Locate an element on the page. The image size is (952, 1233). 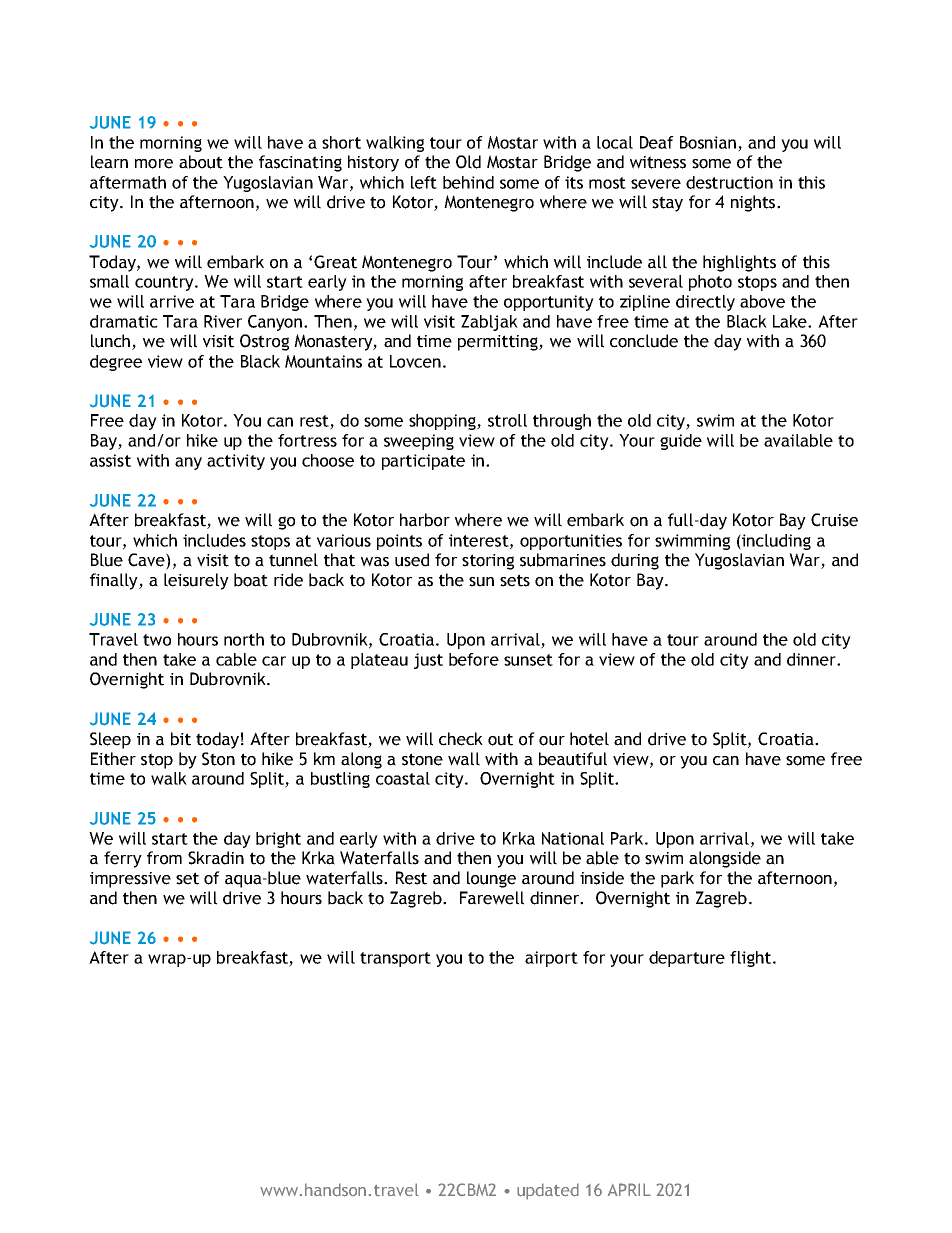
destruction is located at coordinates (729, 182).
